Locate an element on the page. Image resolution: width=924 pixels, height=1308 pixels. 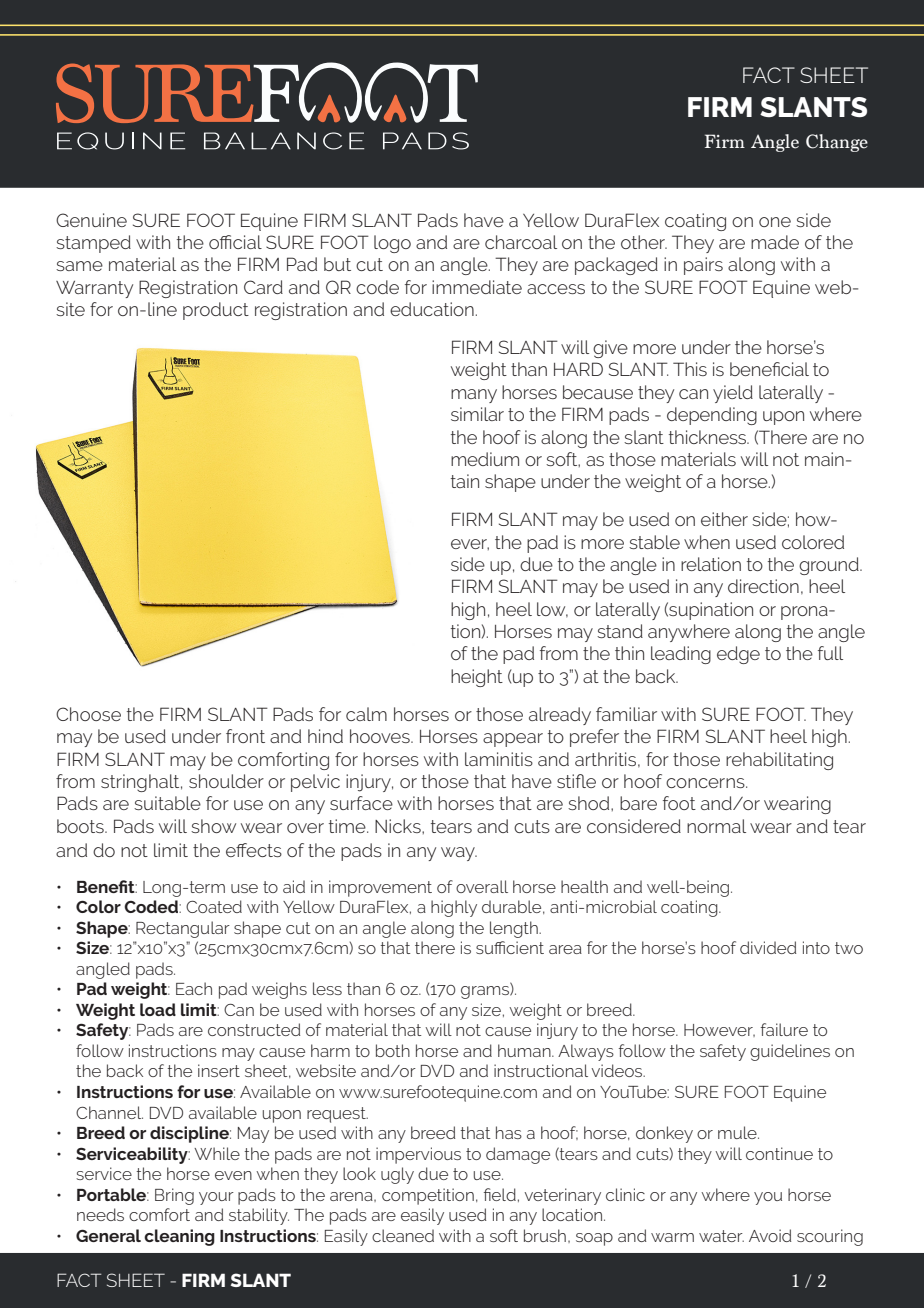
Choose is located at coordinates (88, 714).
